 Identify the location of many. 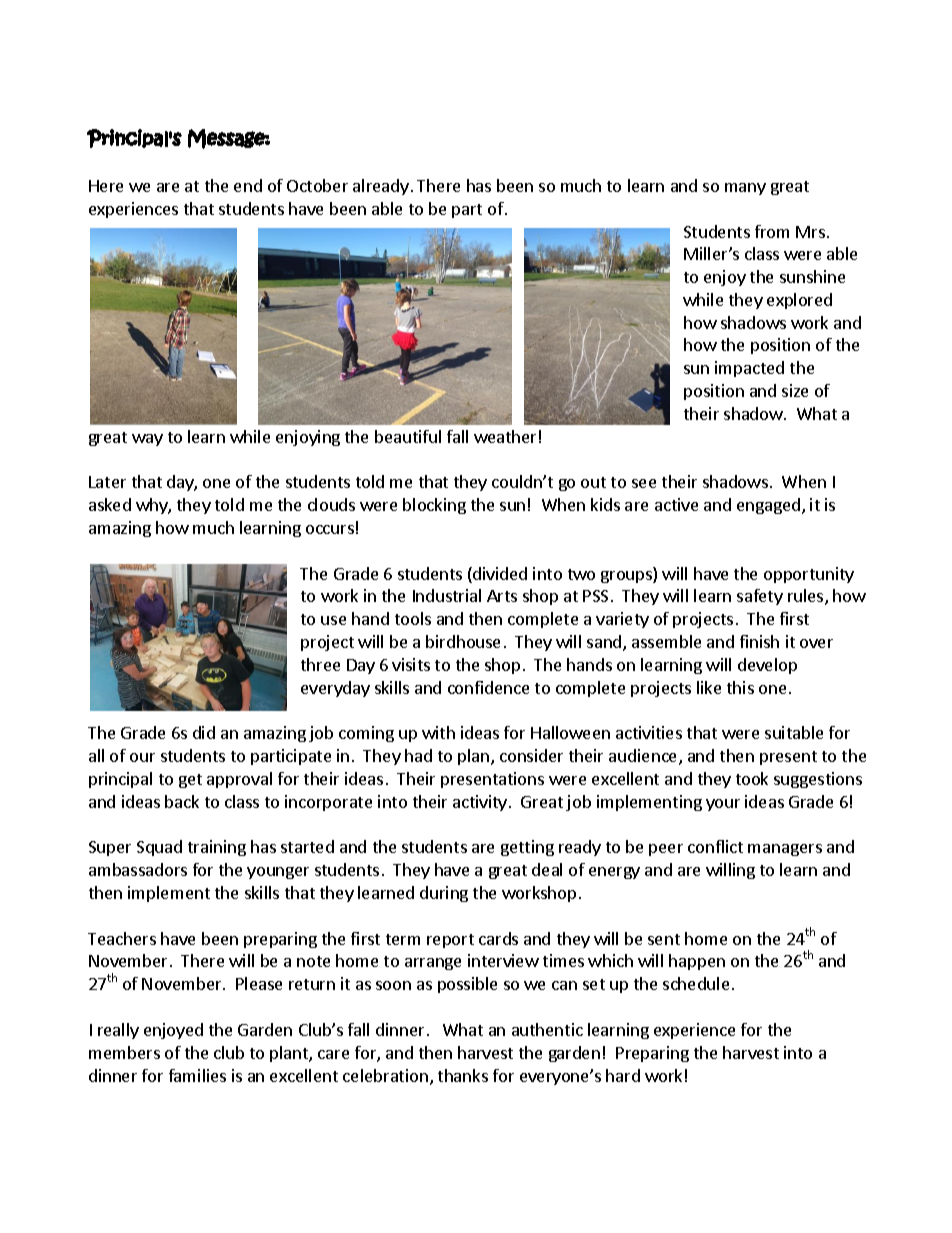
(745, 189).
